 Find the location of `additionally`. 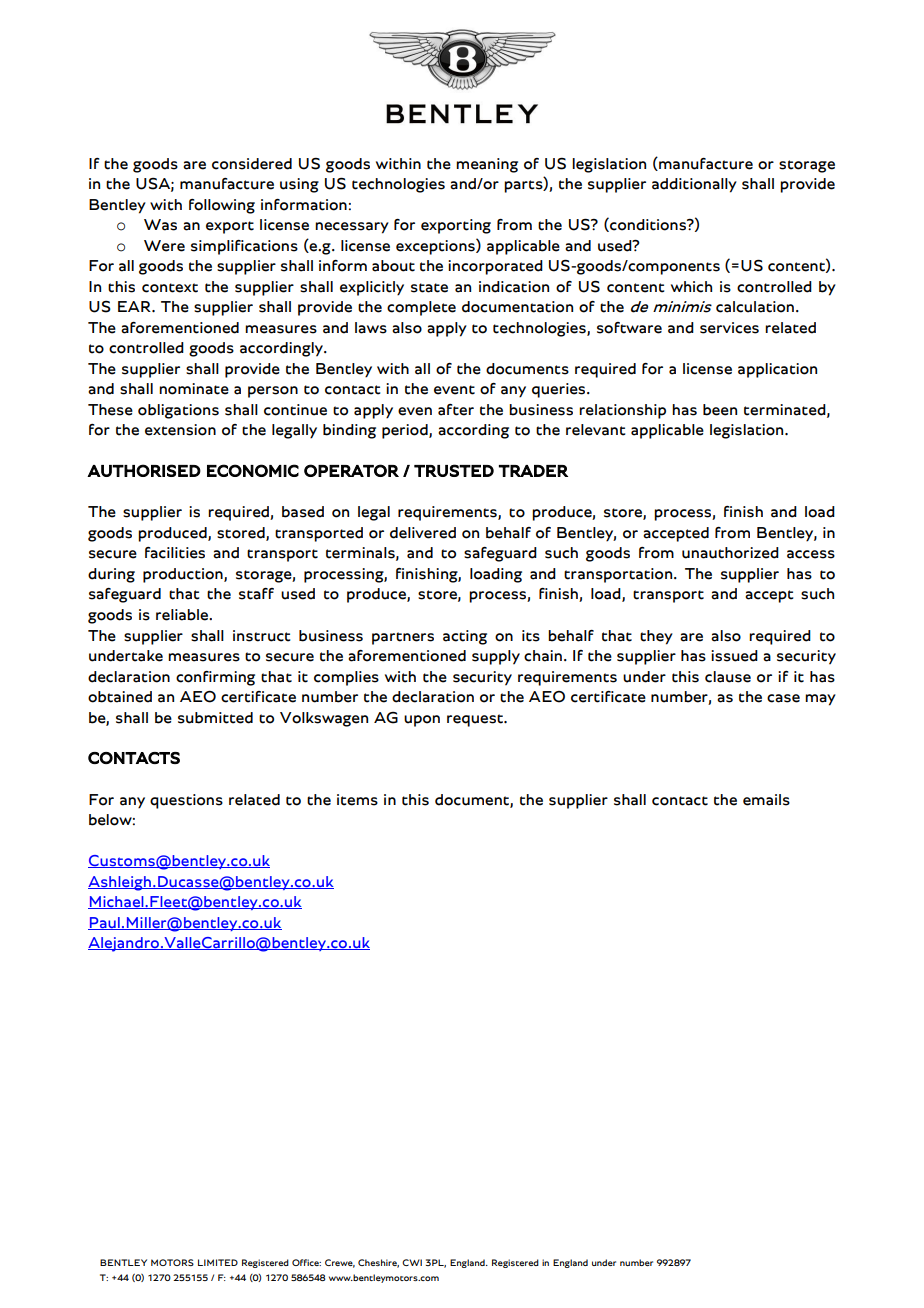

additionally is located at coordinates (694, 185).
